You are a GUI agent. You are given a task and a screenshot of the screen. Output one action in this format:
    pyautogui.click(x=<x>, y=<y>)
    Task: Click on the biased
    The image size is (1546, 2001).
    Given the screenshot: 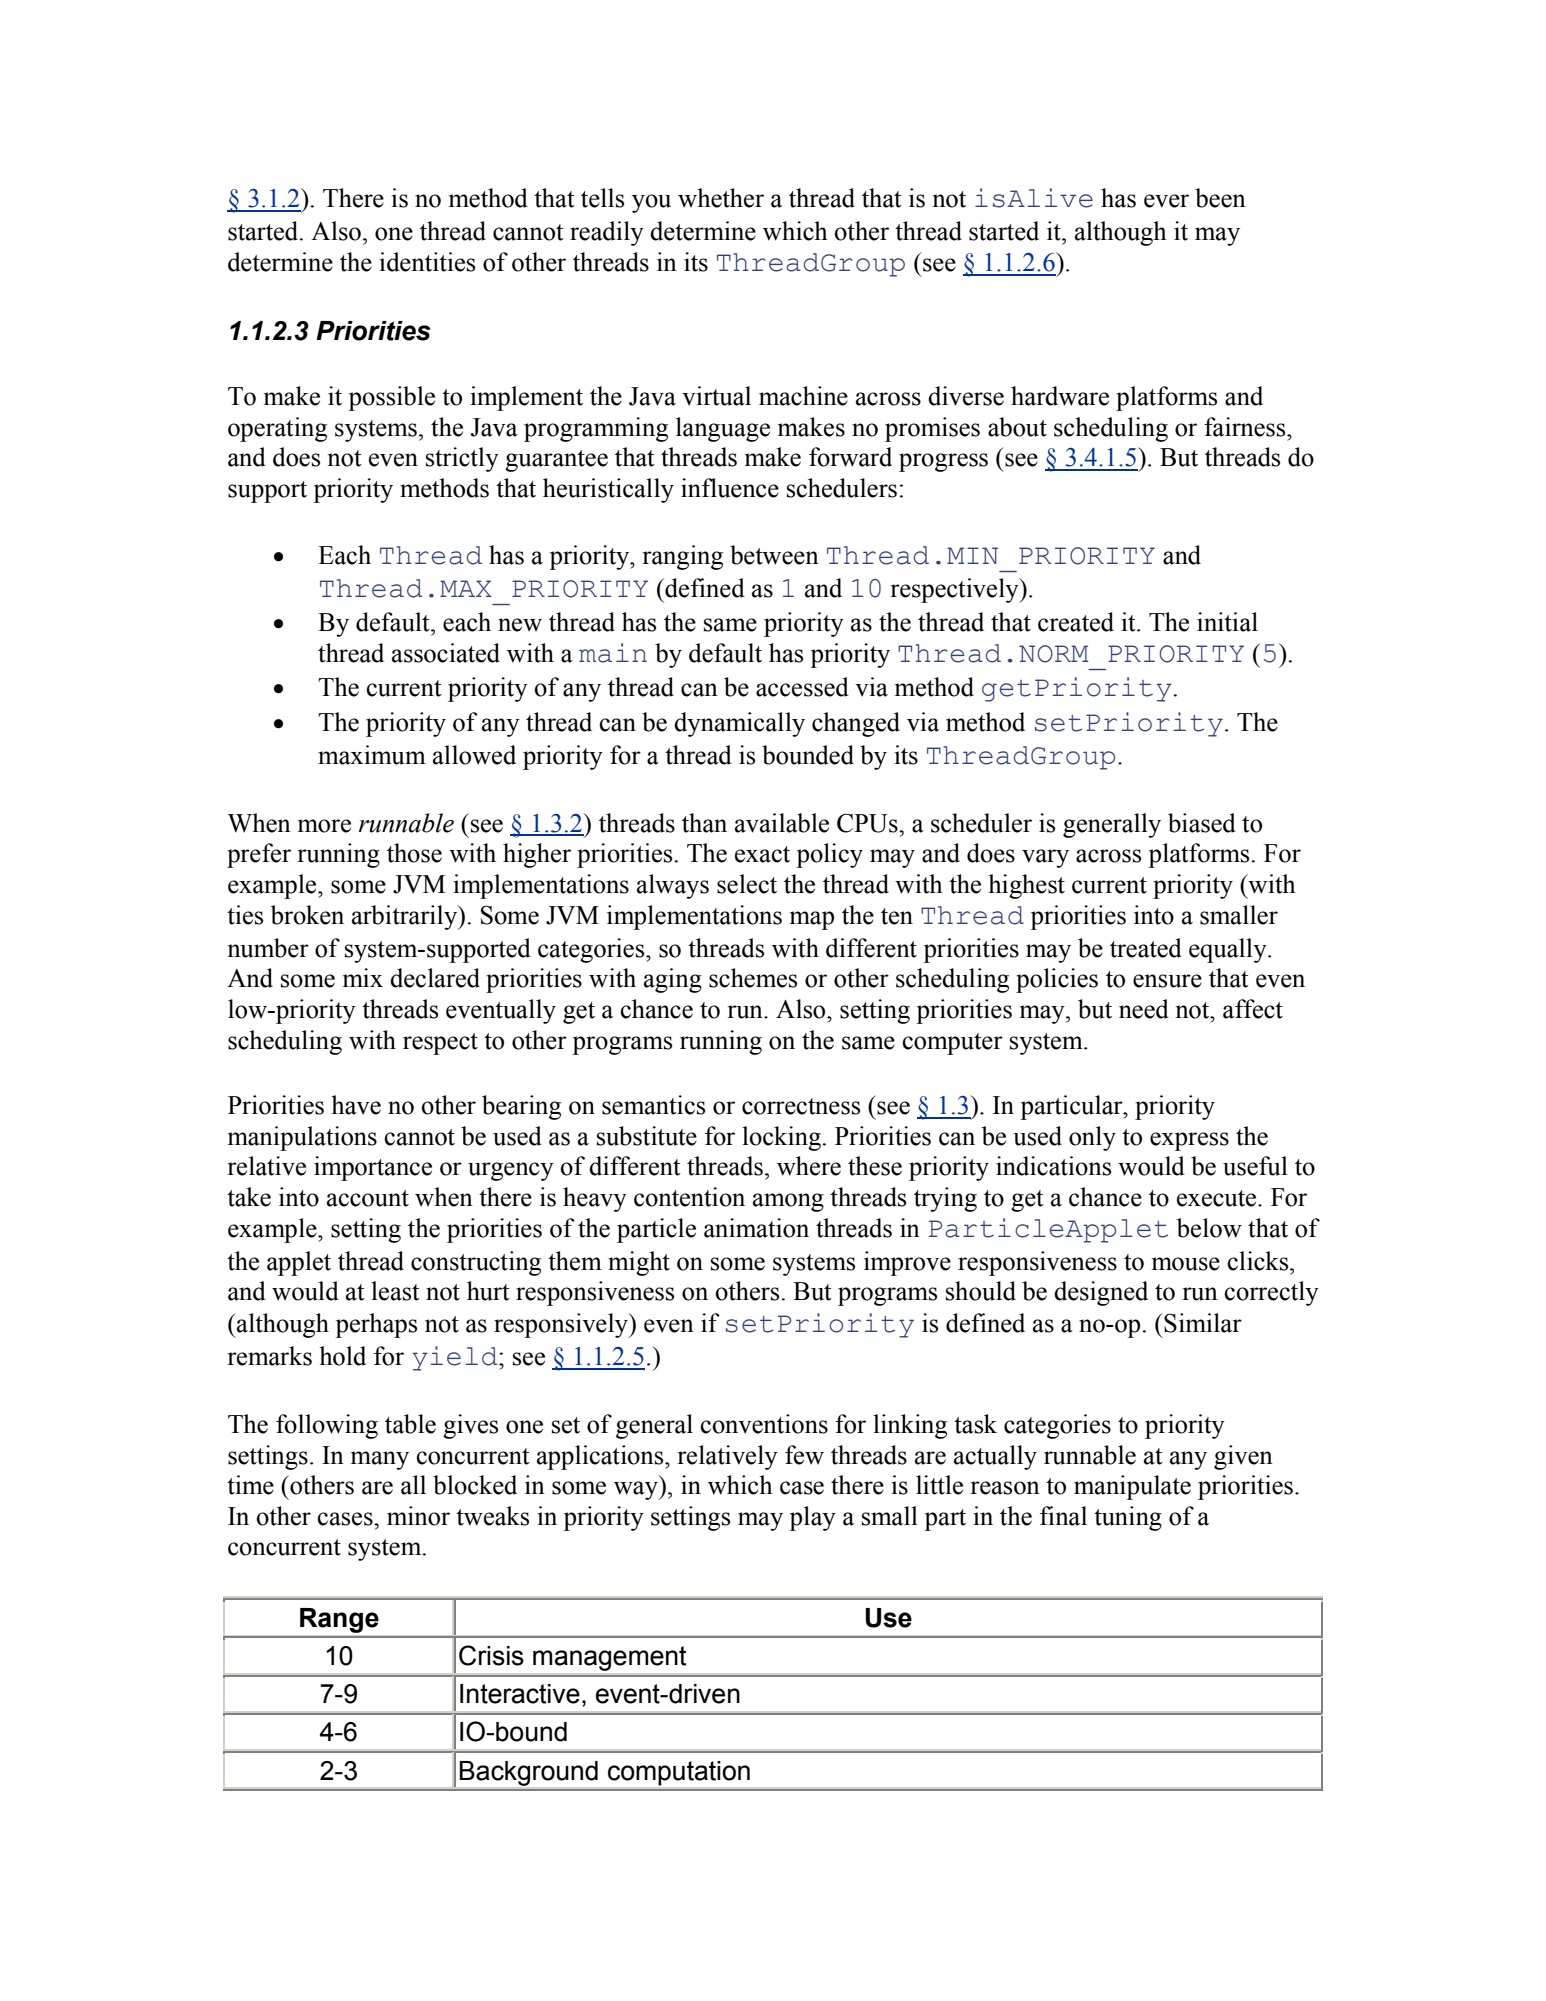 What is the action you would take?
    pyautogui.click(x=1202, y=823)
